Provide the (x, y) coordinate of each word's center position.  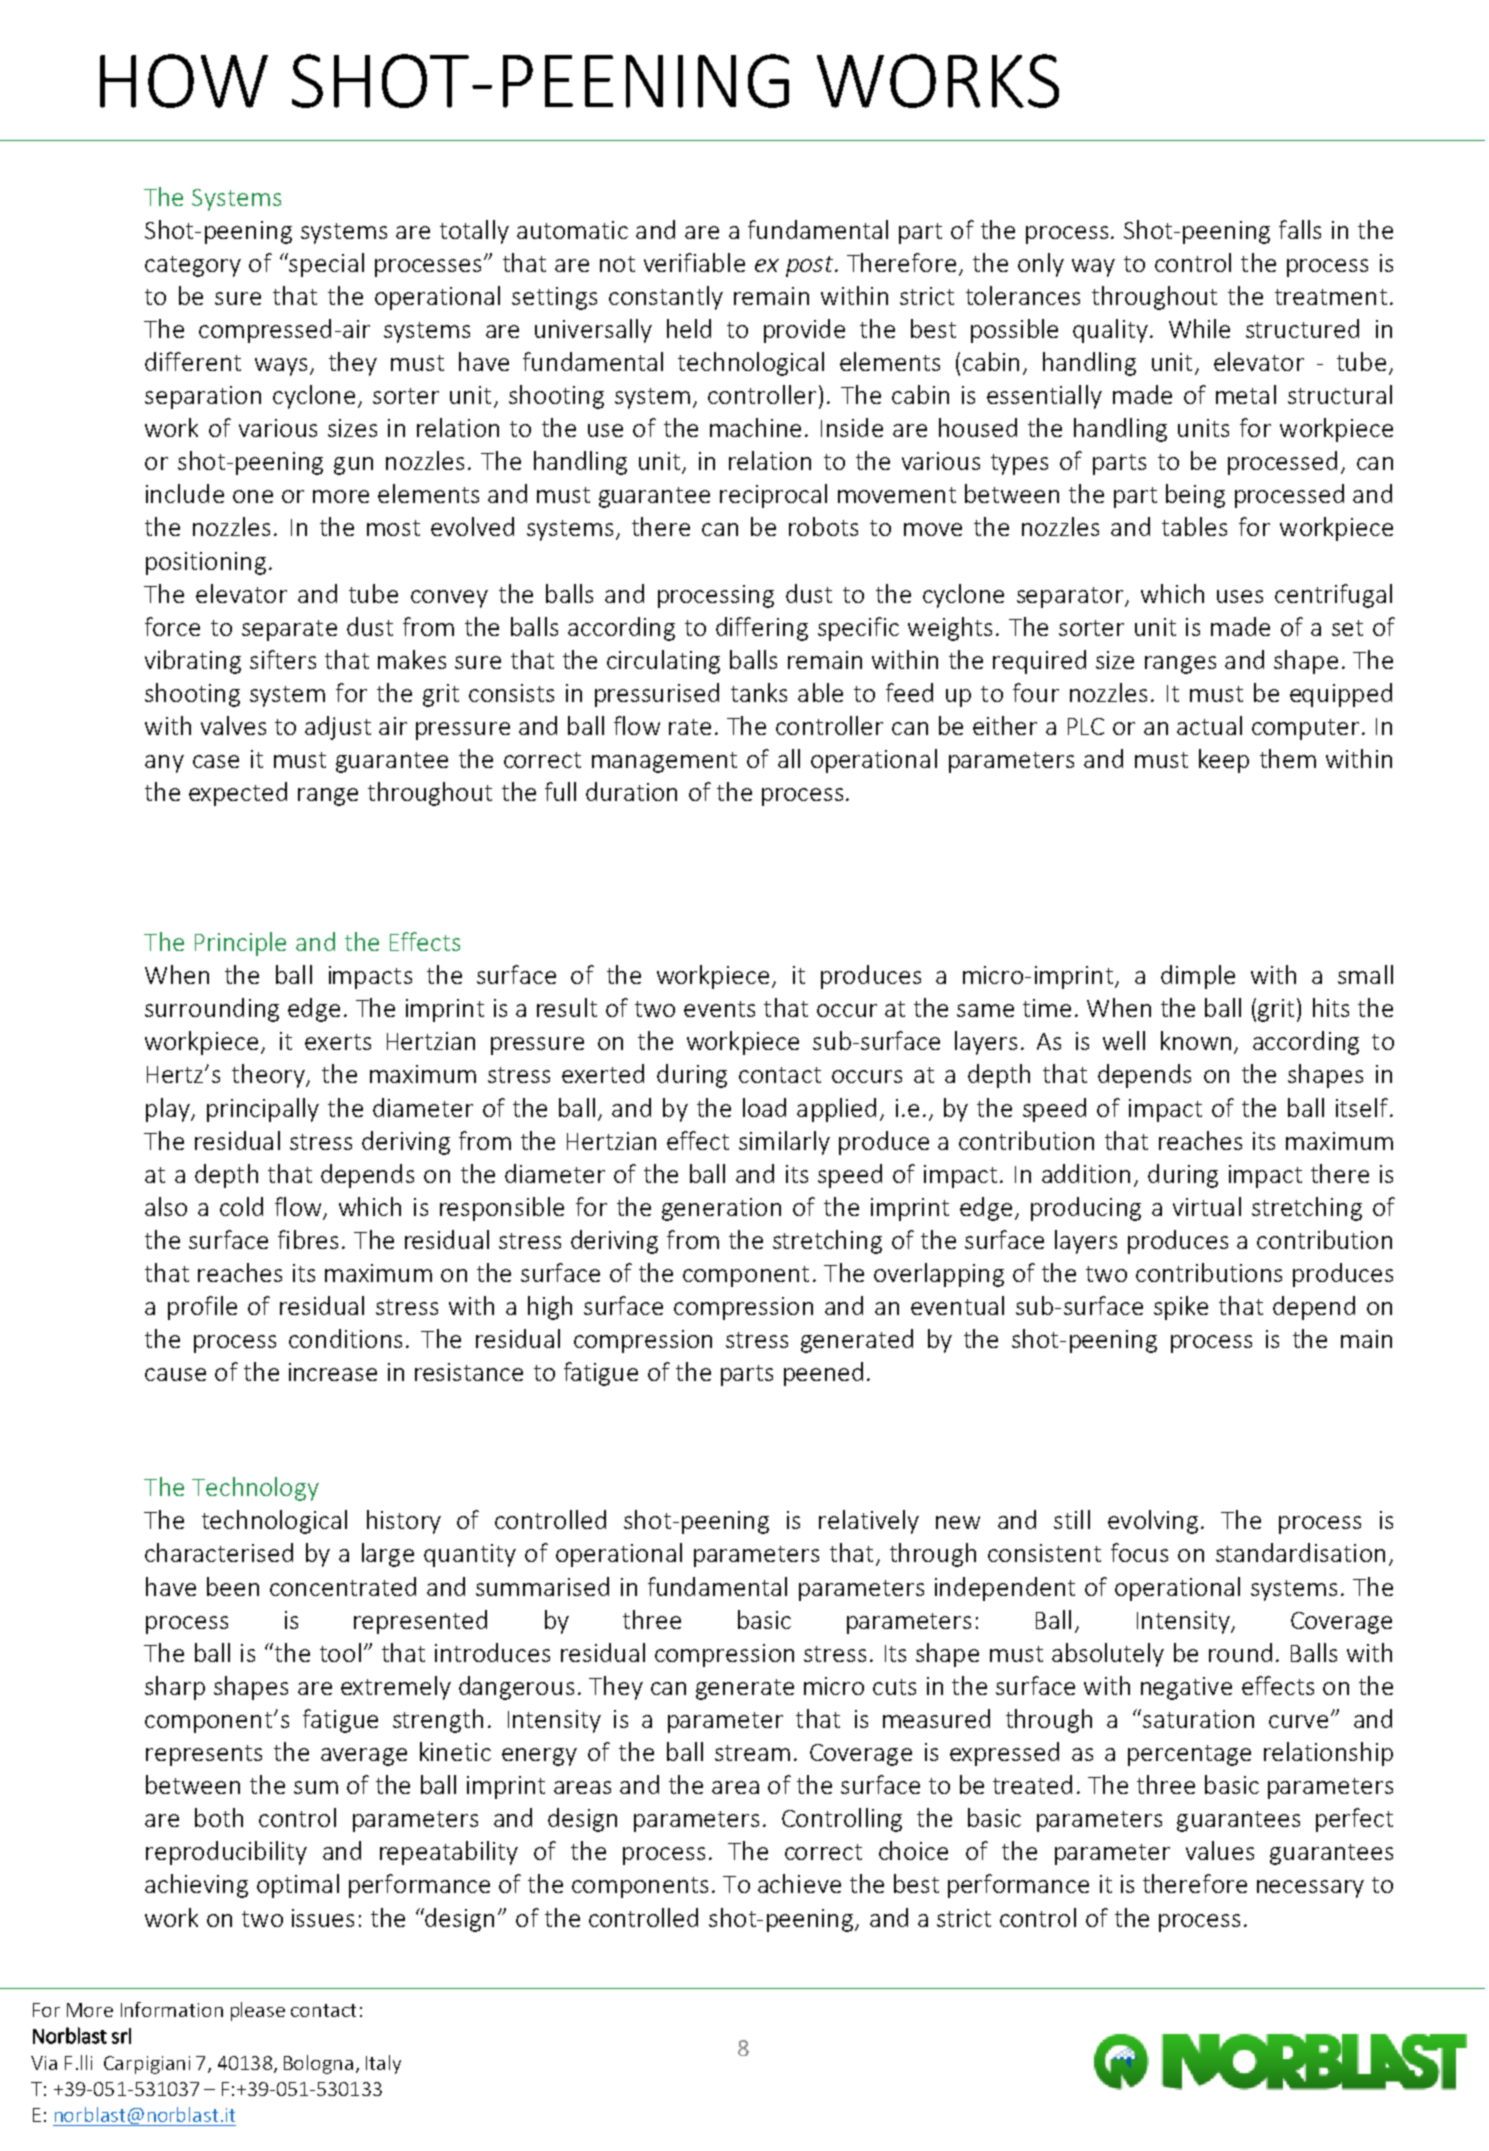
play (169, 1110)
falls (1300, 229)
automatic (572, 230)
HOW (184, 81)
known (1196, 1040)
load (764, 1107)
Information (172, 2009)
